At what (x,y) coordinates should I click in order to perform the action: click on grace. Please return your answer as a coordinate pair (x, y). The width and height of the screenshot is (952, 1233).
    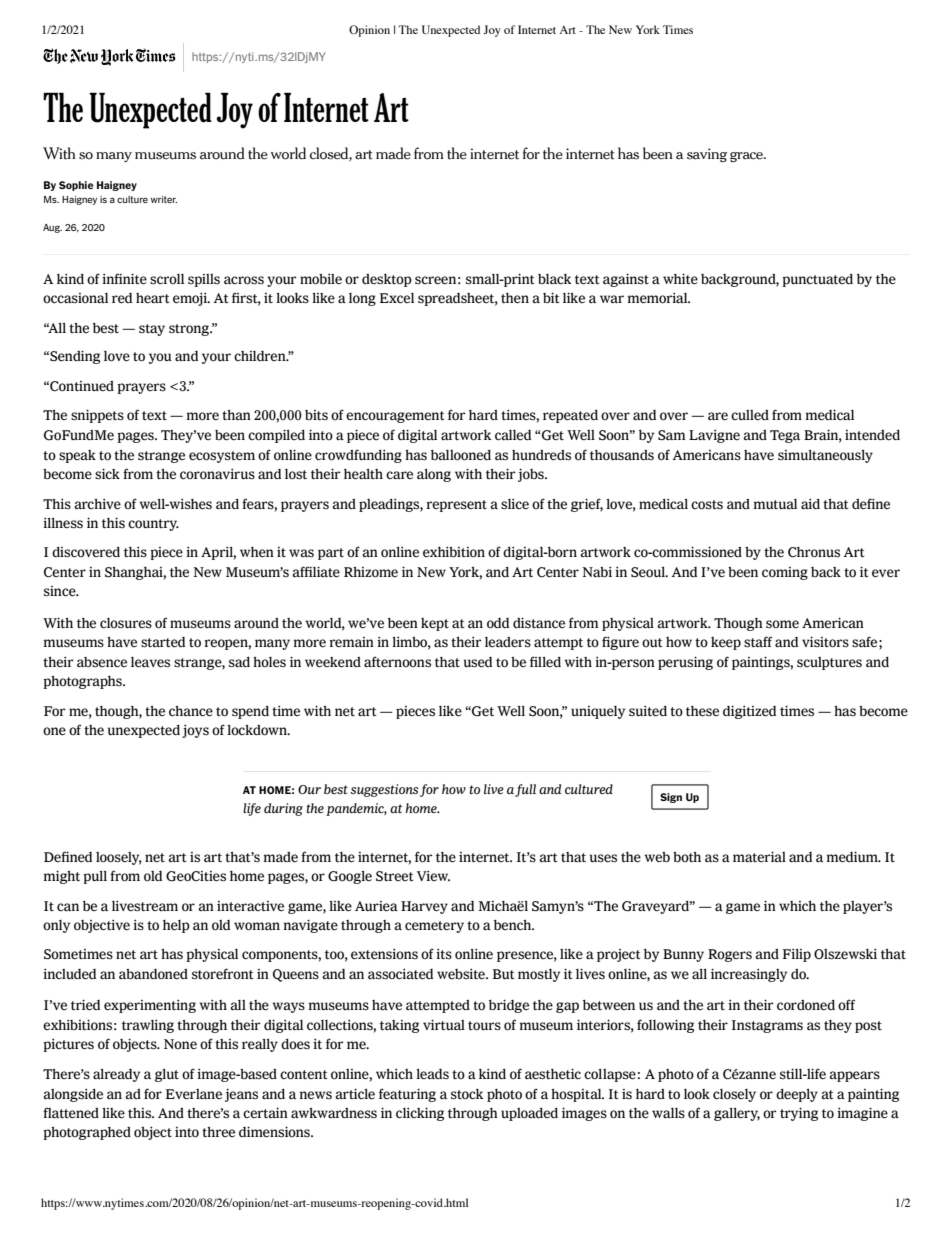
    Looking at the image, I should click on (747, 157).
